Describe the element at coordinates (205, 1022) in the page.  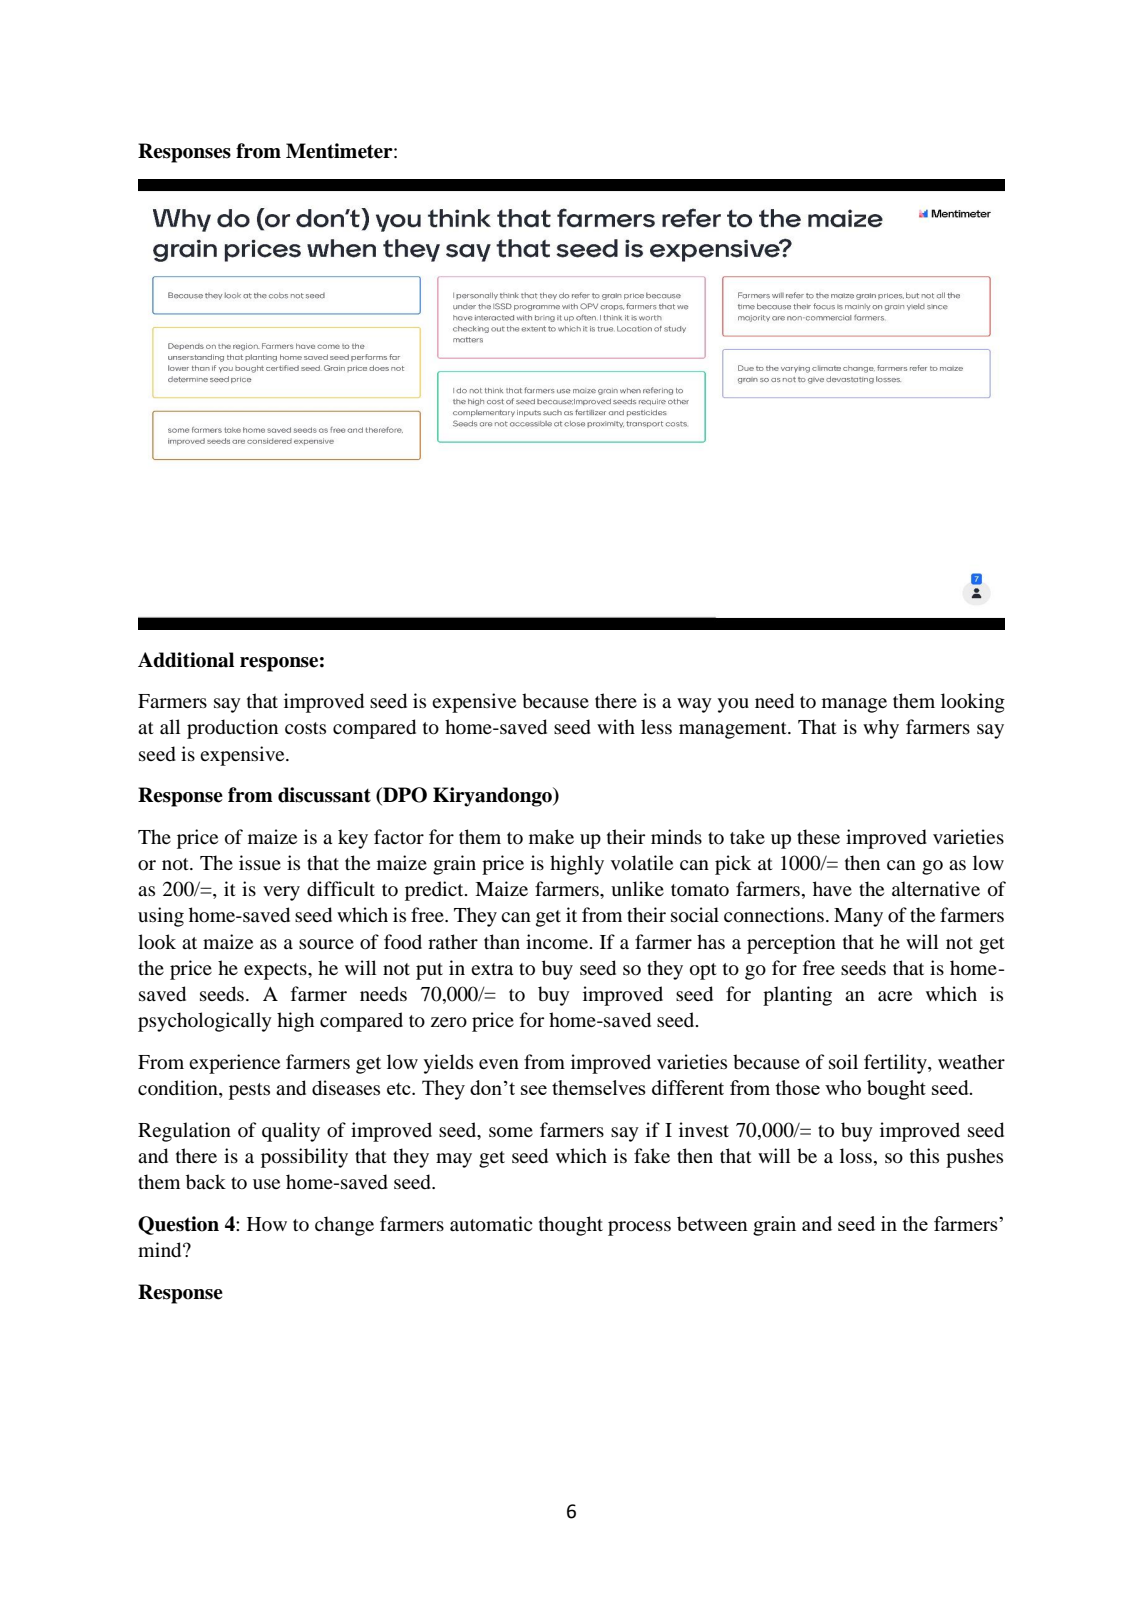
I see `psychologically` at that location.
